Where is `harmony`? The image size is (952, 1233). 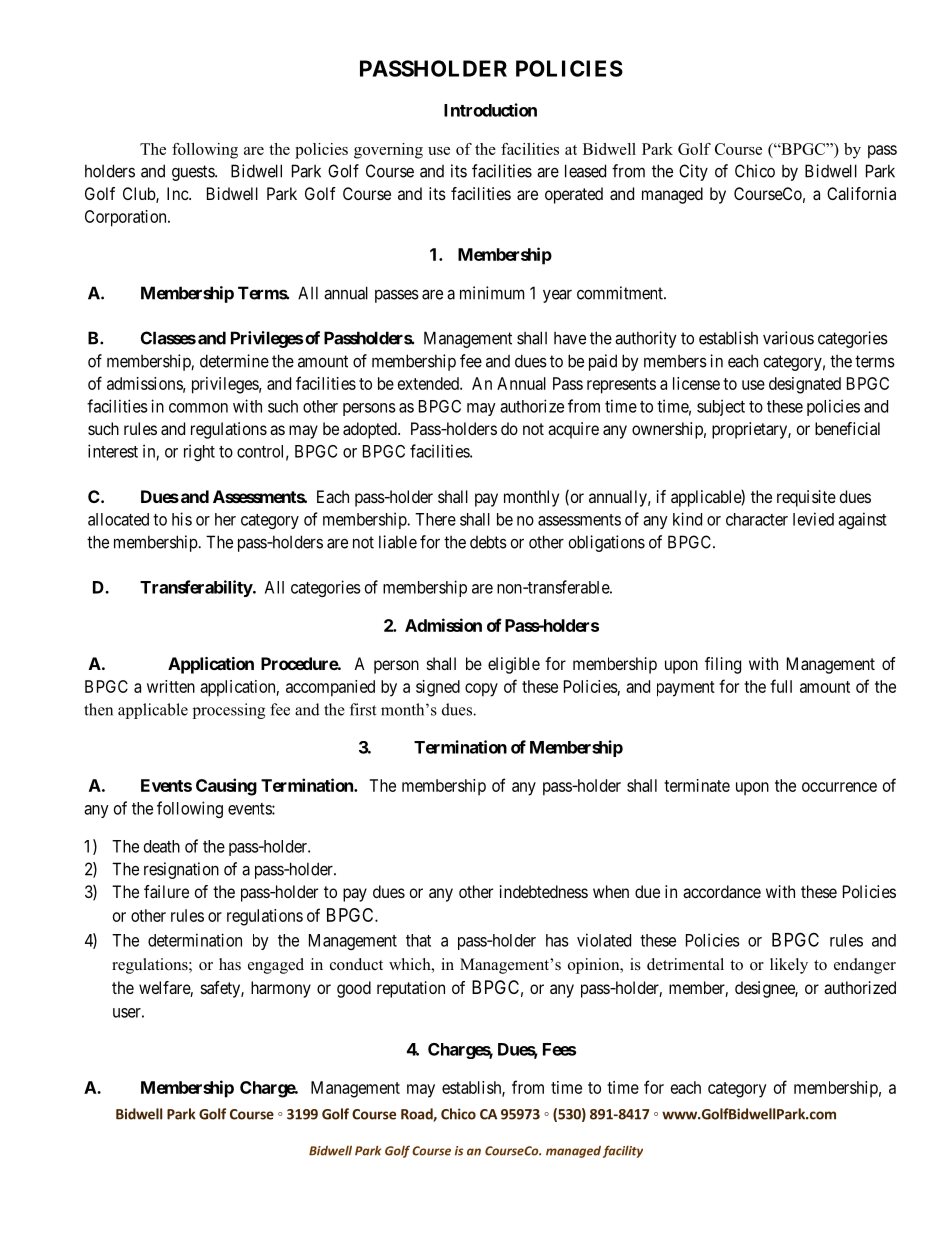
harmony is located at coordinates (281, 989).
